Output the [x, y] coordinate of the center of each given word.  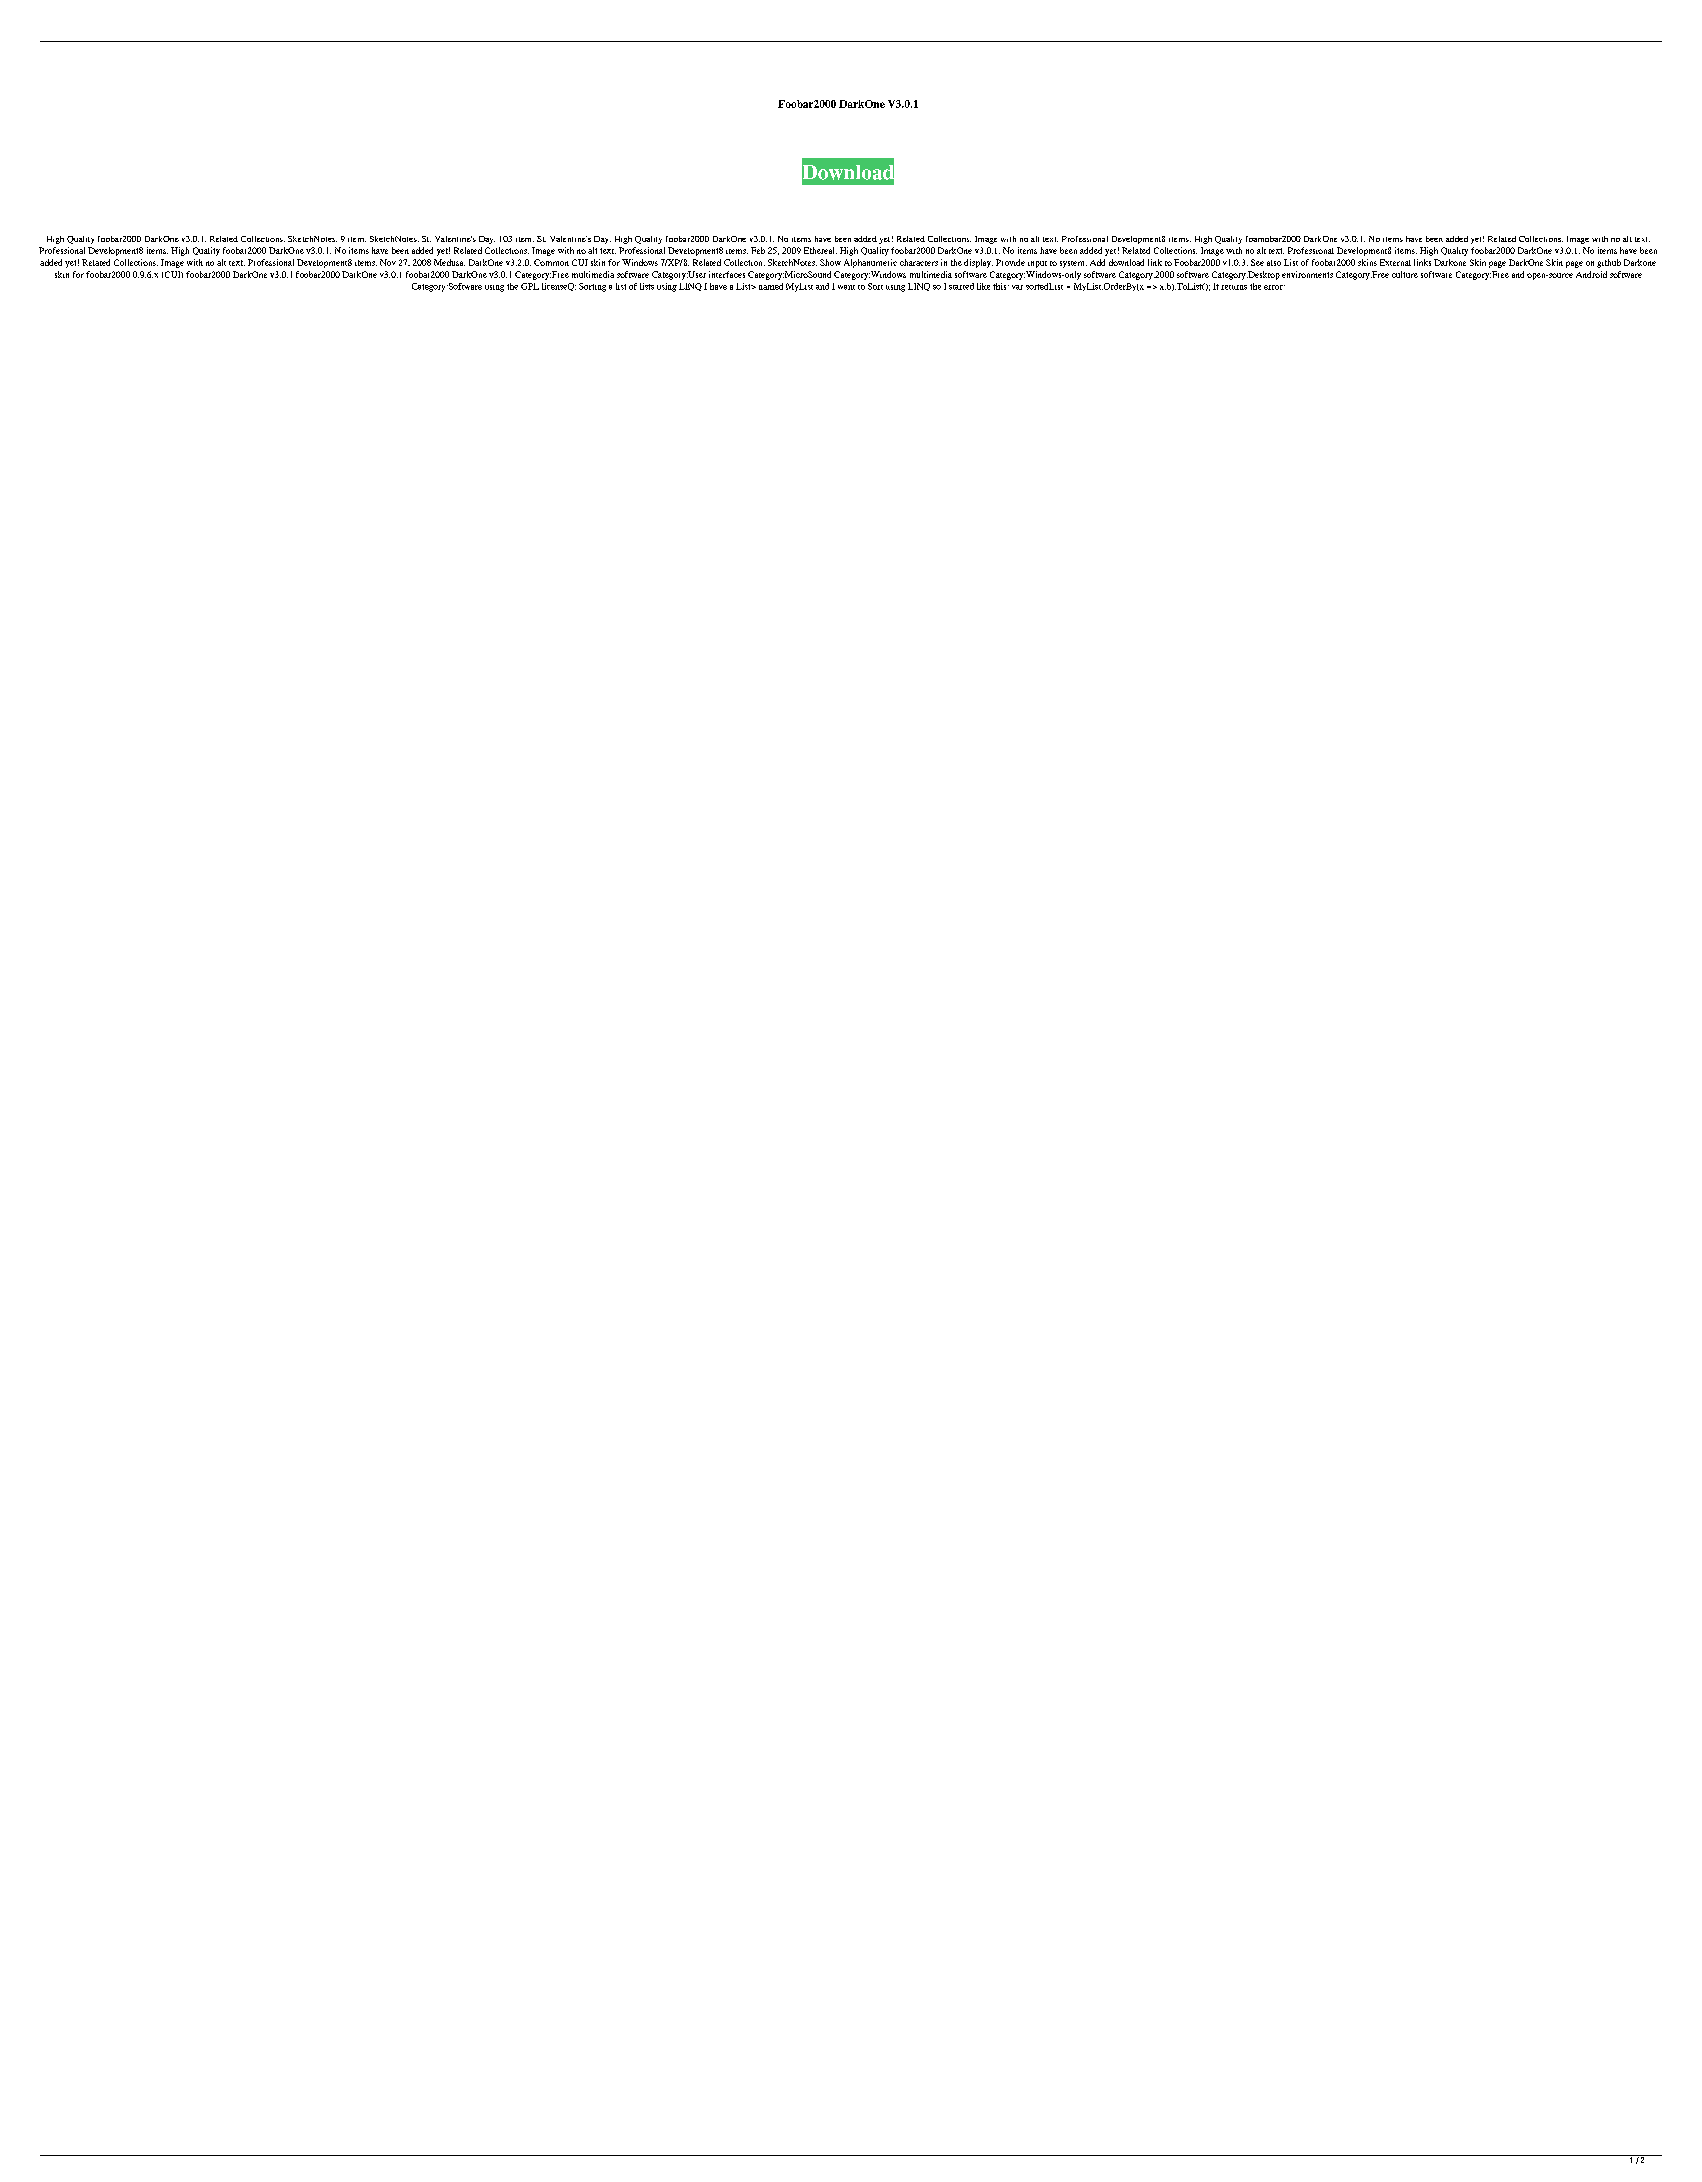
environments [1307, 274]
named [771, 286]
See [1257, 262]
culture [1405, 274]
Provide [1010, 262]
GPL [530, 286]
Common [551, 262]
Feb [758, 250]
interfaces [727, 274]
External [1395, 262]
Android [1591, 274]
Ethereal [820, 250]
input [1037, 264]
